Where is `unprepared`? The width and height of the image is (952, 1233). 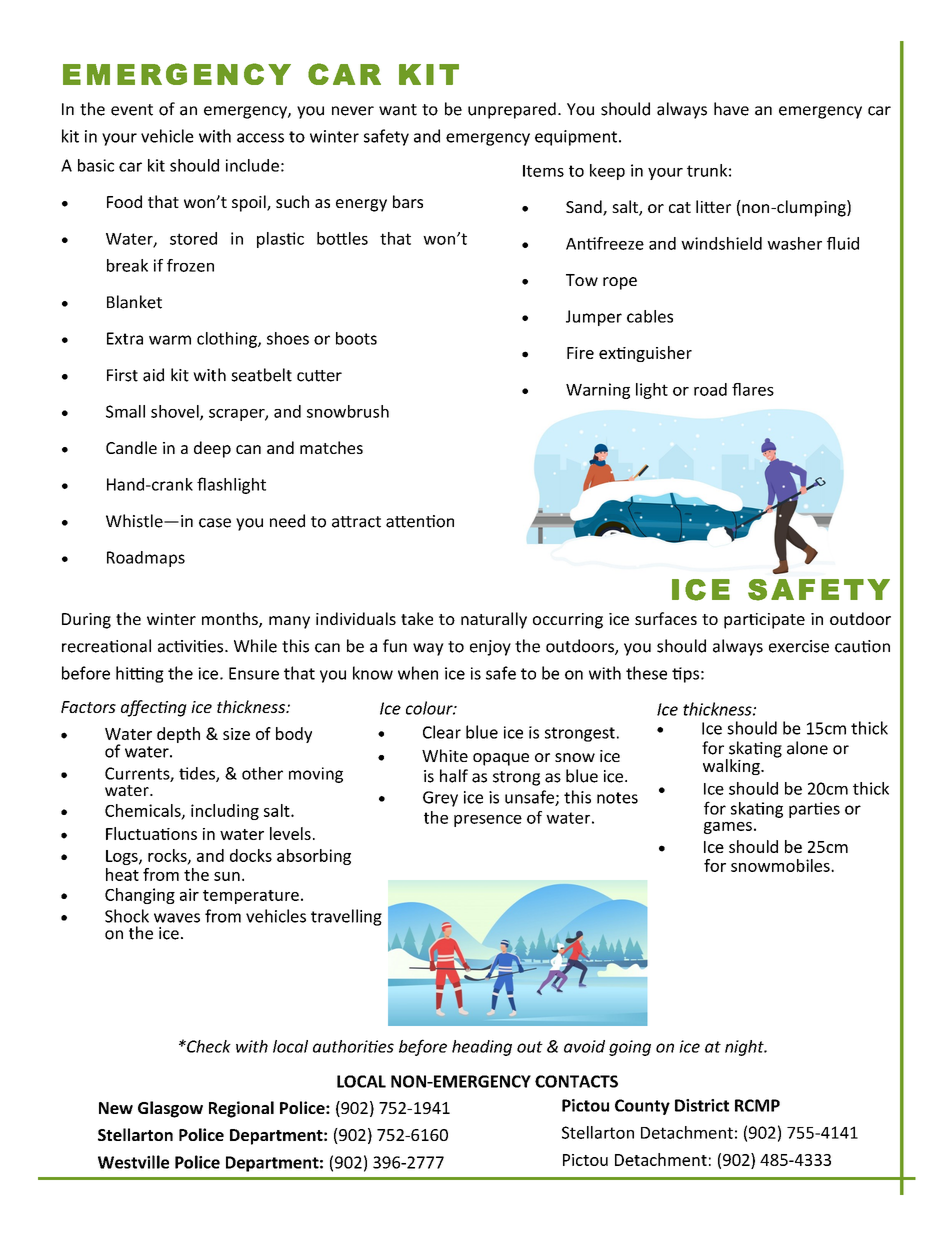
unprepared is located at coordinates (512, 110).
